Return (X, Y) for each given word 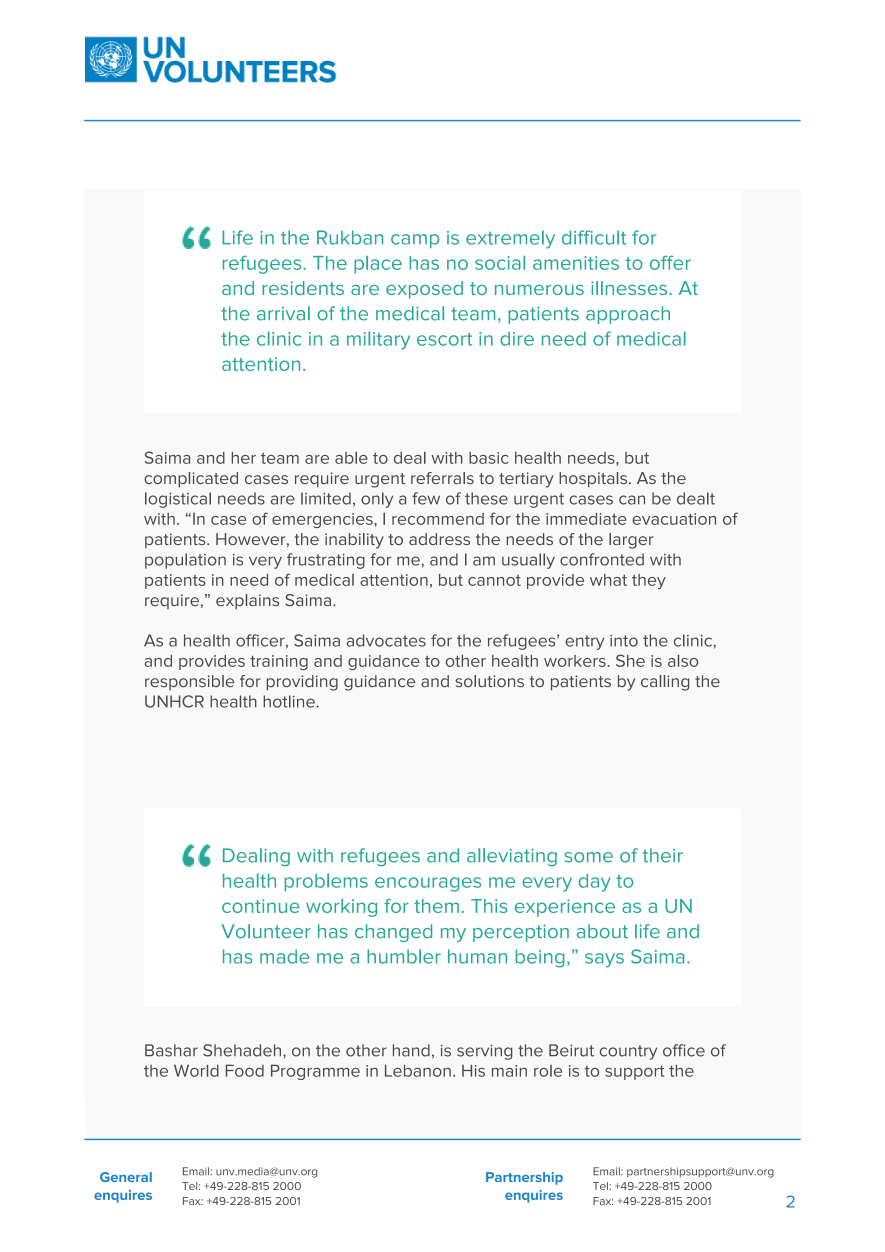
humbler (404, 956)
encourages (428, 884)
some (589, 857)
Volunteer (266, 931)
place (378, 265)
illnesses (630, 288)
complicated (191, 480)
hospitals (594, 480)
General (126, 1177)
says (604, 960)
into (624, 641)
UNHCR (174, 701)
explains (247, 602)
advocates (386, 640)
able (351, 458)
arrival (283, 313)
